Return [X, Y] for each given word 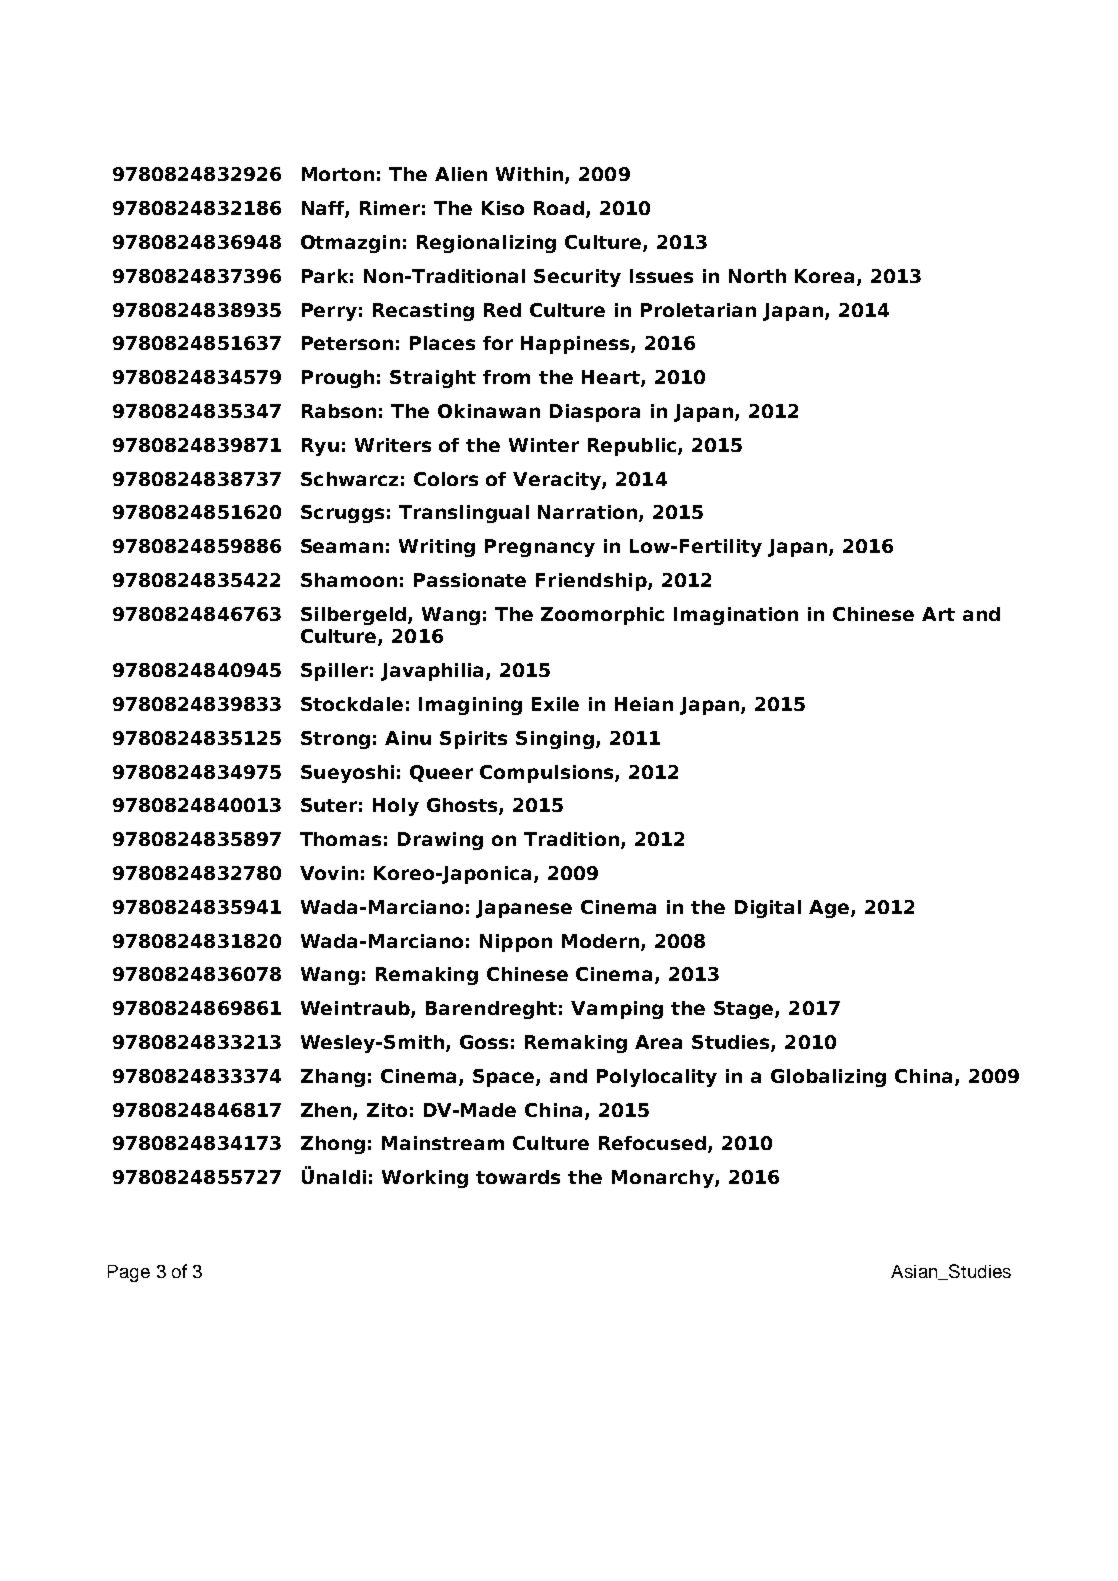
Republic [633, 447]
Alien [461, 174]
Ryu [320, 447]
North [757, 276]
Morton [338, 174]
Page [129, 1273]
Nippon [516, 943]
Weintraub [356, 1009]
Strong [335, 740]
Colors [446, 479]
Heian [644, 704]
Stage [745, 1010]
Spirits [473, 740]
